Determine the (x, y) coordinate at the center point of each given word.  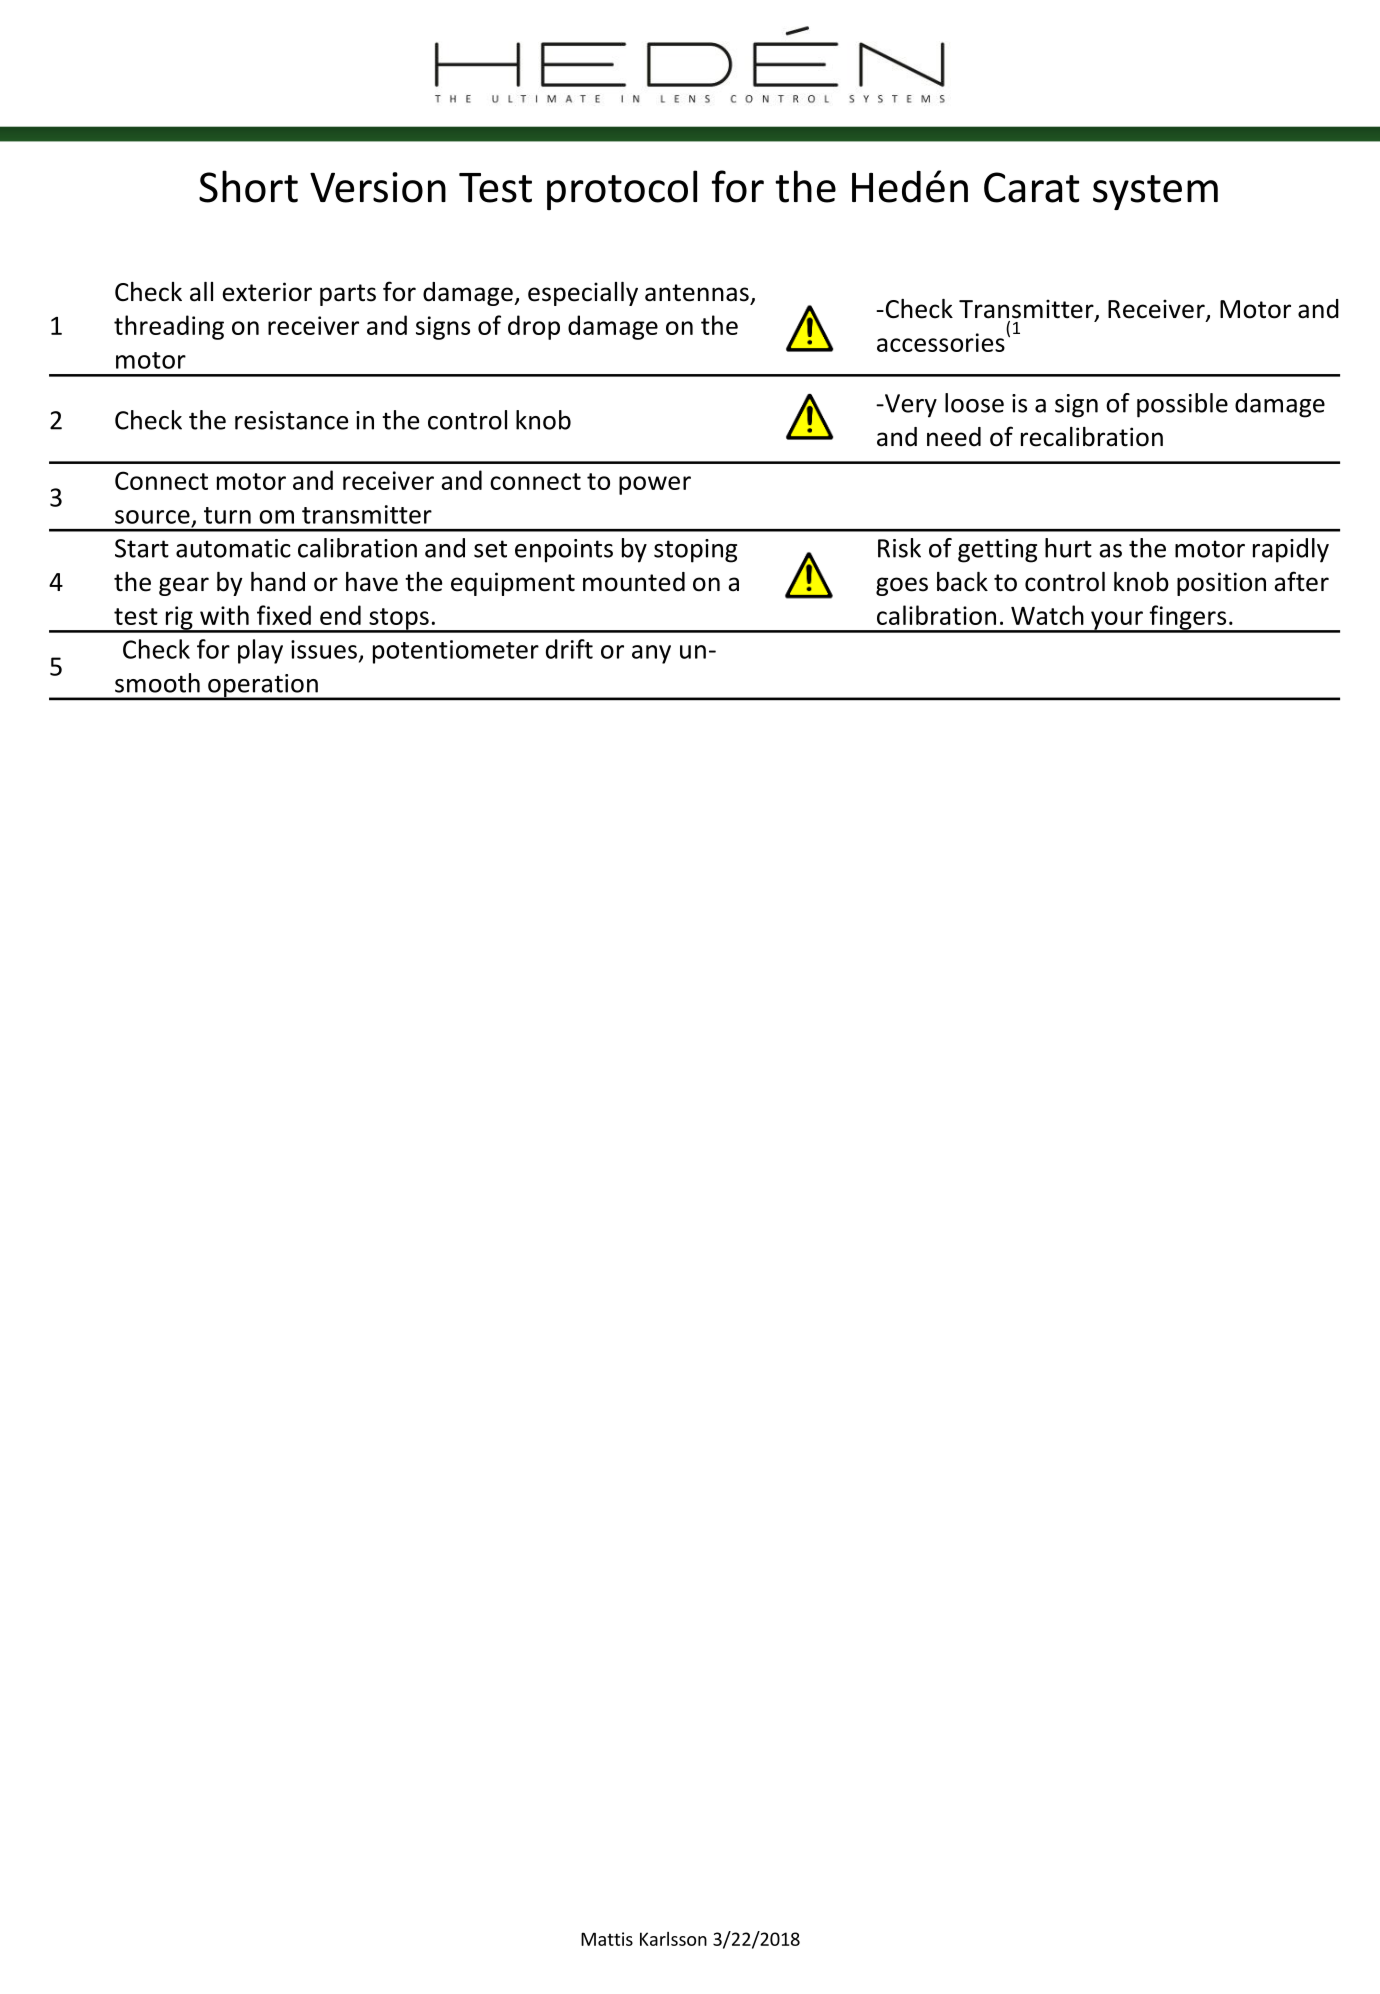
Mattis (607, 1939)
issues (324, 649)
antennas (697, 293)
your (1117, 621)
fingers (1188, 618)
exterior (267, 292)
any (651, 654)
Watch (1047, 615)
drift (569, 649)
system (1155, 192)
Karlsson (673, 1939)
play (260, 651)
